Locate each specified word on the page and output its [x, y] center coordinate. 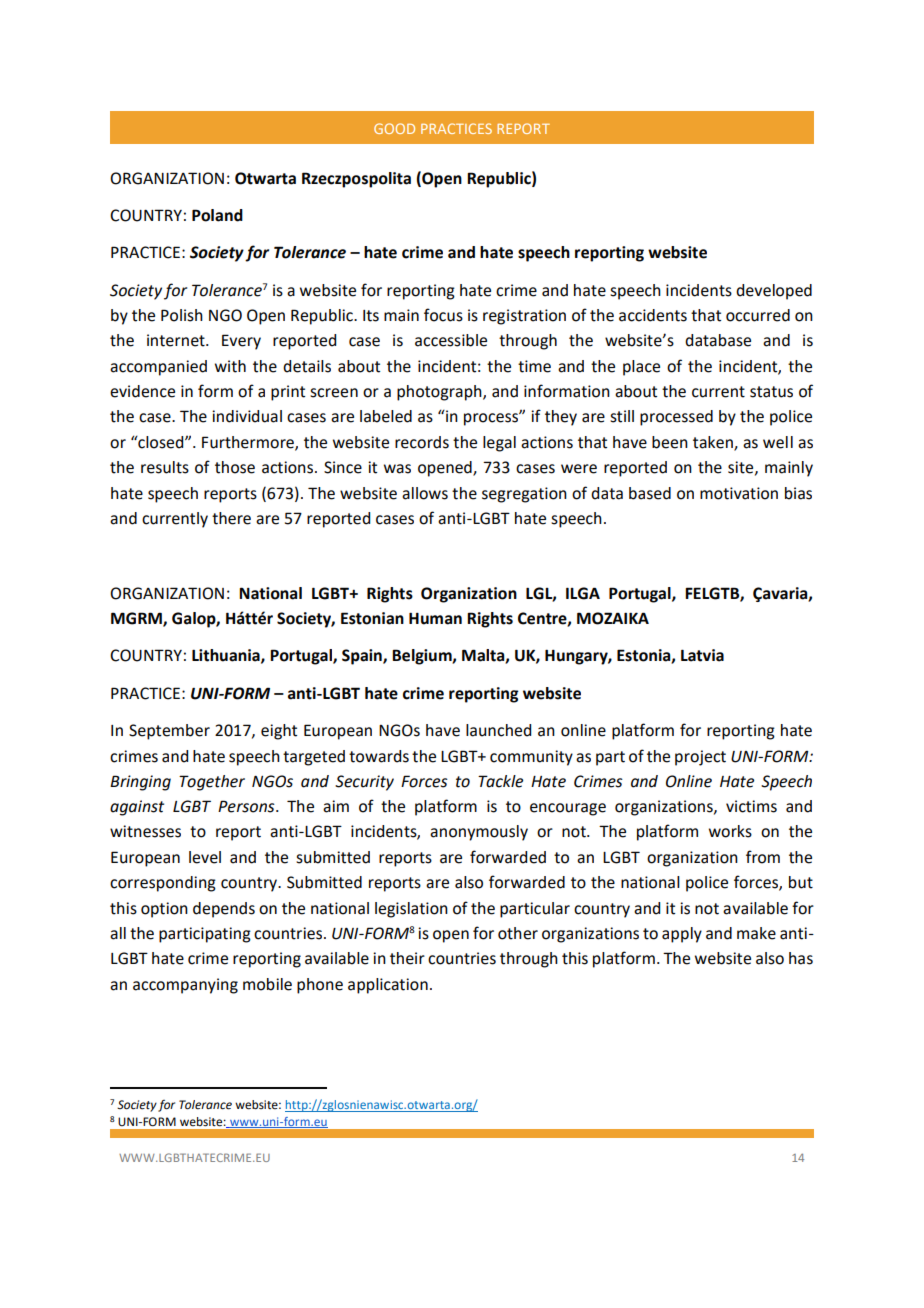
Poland [217, 215]
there [231, 518]
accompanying [185, 986]
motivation [739, 493]
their [407, 958]
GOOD [394, 128]
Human [435, 619]
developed [774, 292]
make [756, 933]
